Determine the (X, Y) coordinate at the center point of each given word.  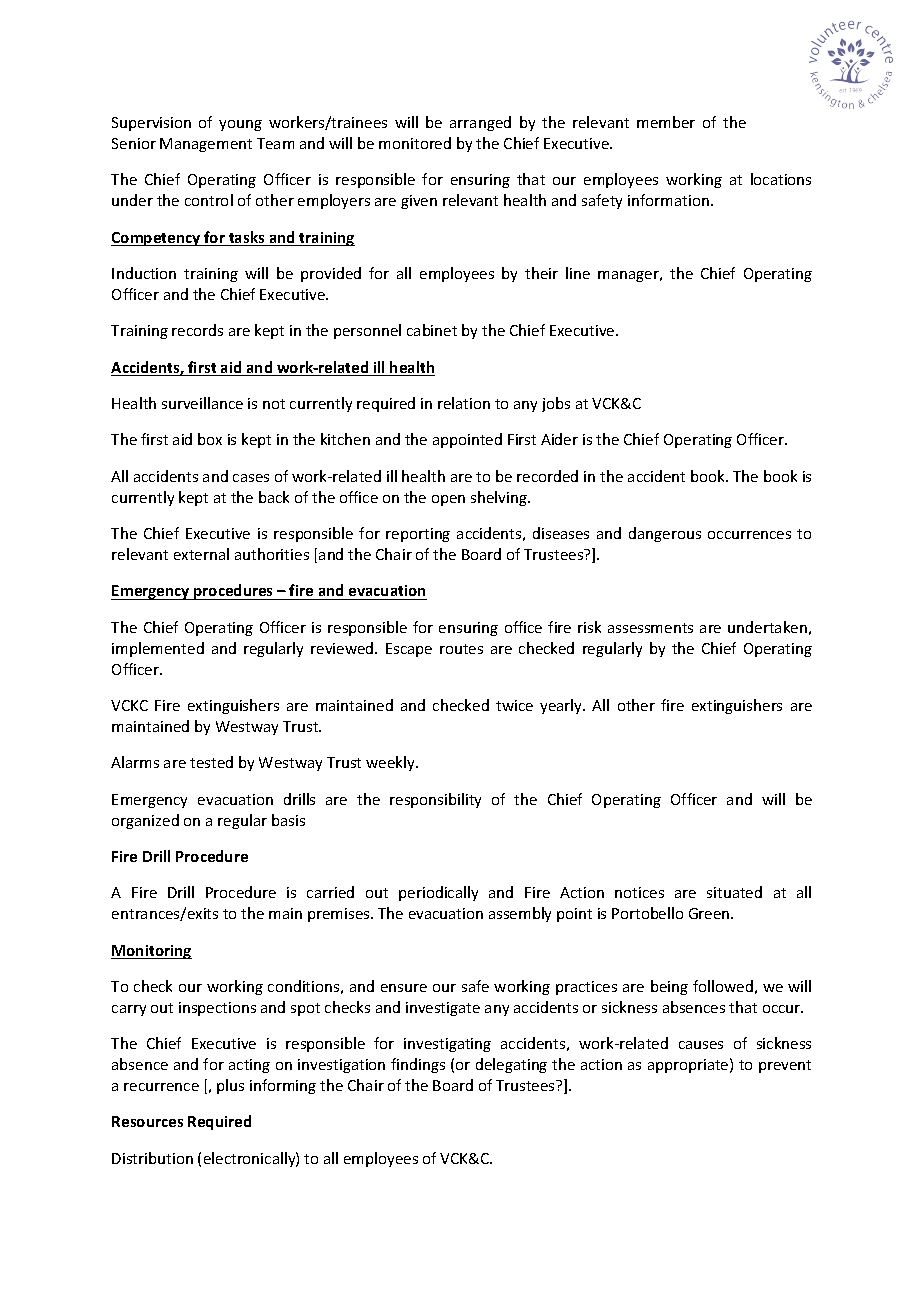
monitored (415, 143)
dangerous (665, 534)
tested (211, 762)
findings (418, 1065)
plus (230, 1086)
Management (206, 145)
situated (734, 892)
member (666, 122)
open (448, 500)
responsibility (435, 800)
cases (251, 478)
